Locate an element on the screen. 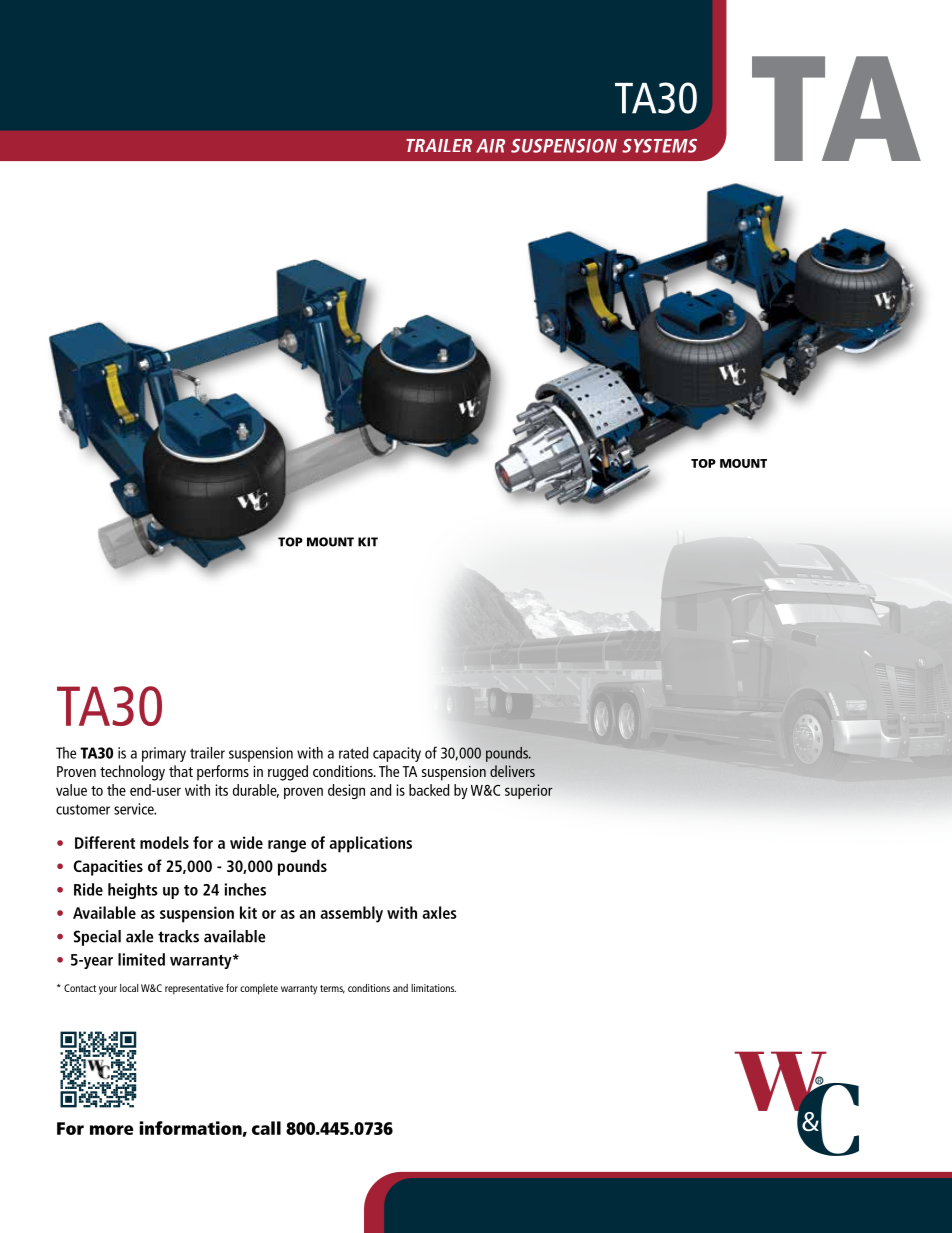 Image resolution: width=952 pixels, height=1233 pixels. delivers is located at coordinates (512, 771).
